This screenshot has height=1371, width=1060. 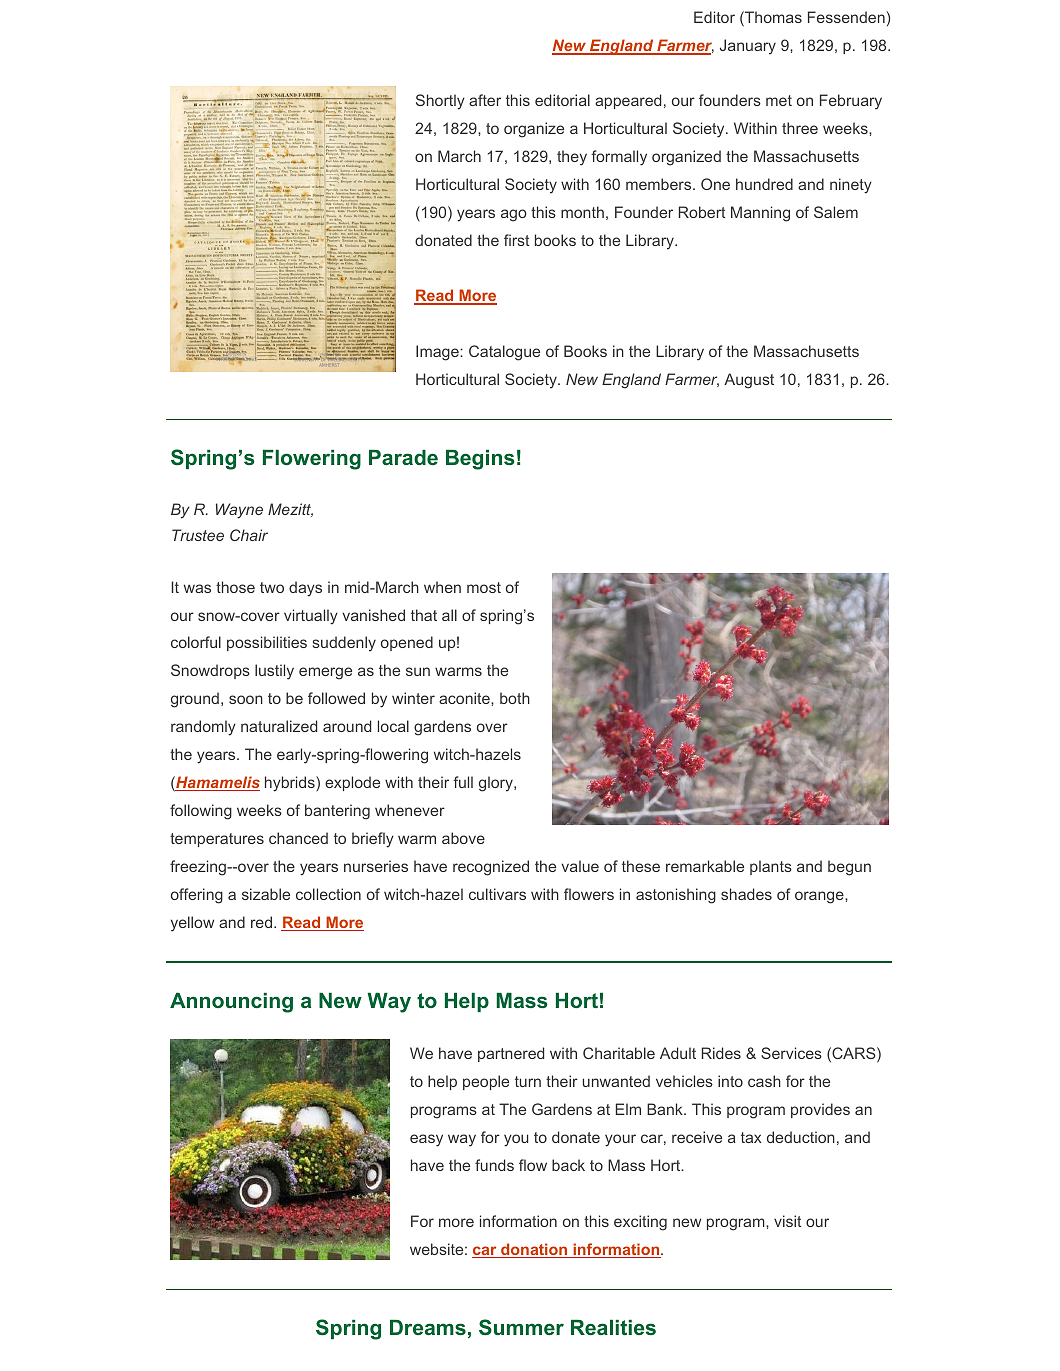 What do you see at coordinates (515, 698) in the screenshot?
I see `both` at bounding box center [515, 698].
